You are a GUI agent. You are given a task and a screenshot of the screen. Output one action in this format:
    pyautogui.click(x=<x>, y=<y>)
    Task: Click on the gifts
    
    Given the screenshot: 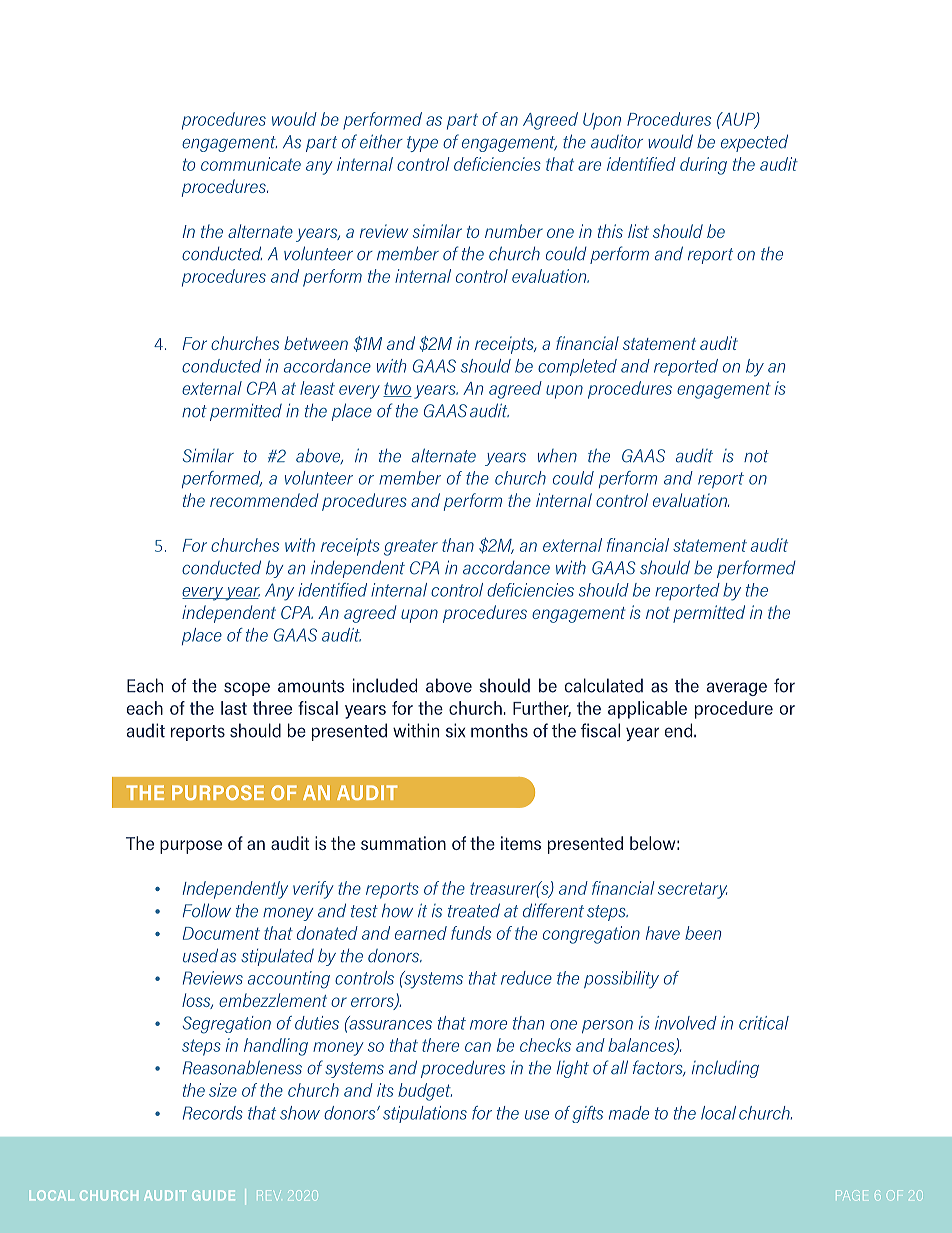 What is the action you would take?
    pyautogui.click(x=587, y=1114)
